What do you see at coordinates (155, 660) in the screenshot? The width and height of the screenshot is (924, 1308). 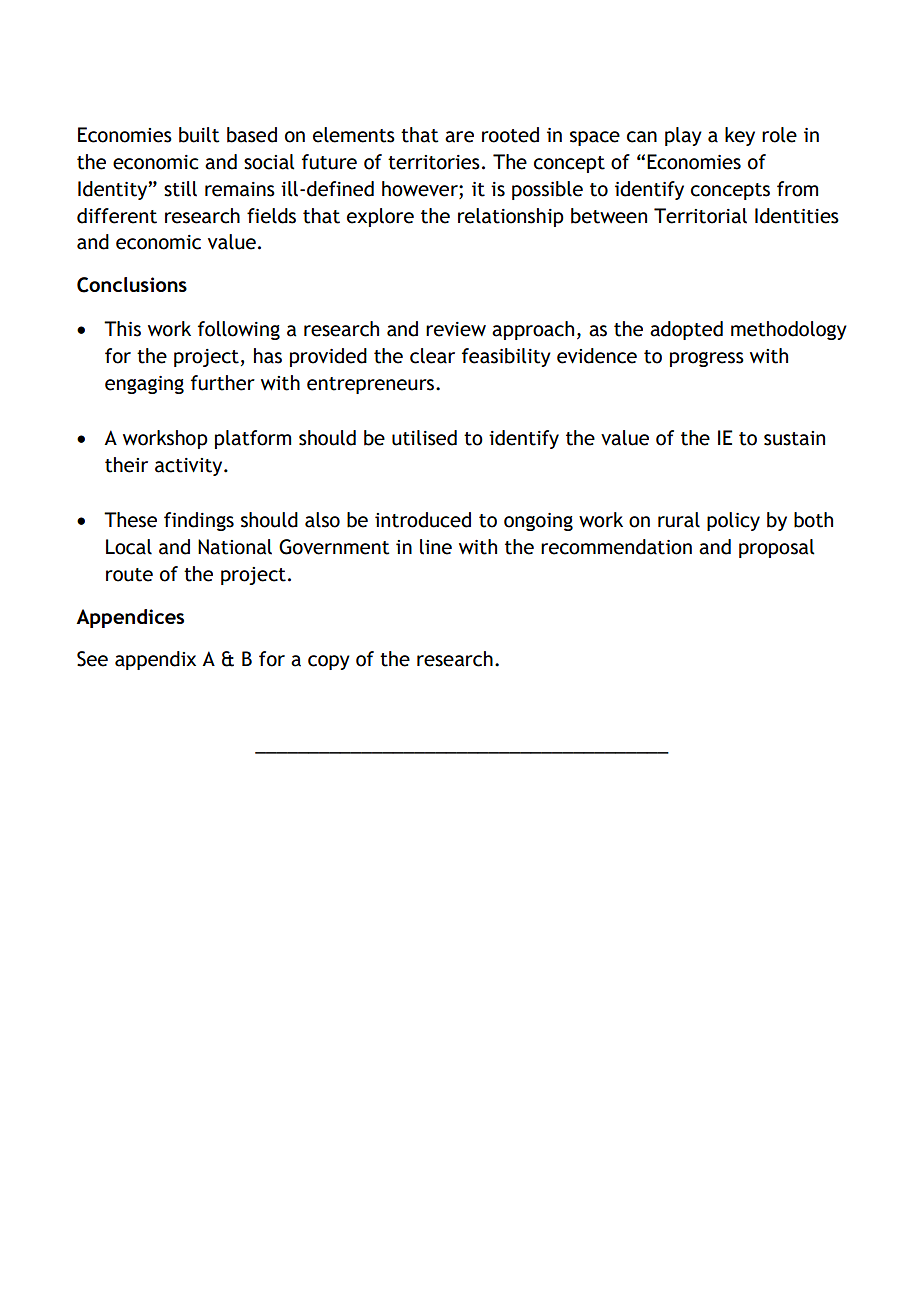 I see `appendix` at bounding box center [155, 660].
